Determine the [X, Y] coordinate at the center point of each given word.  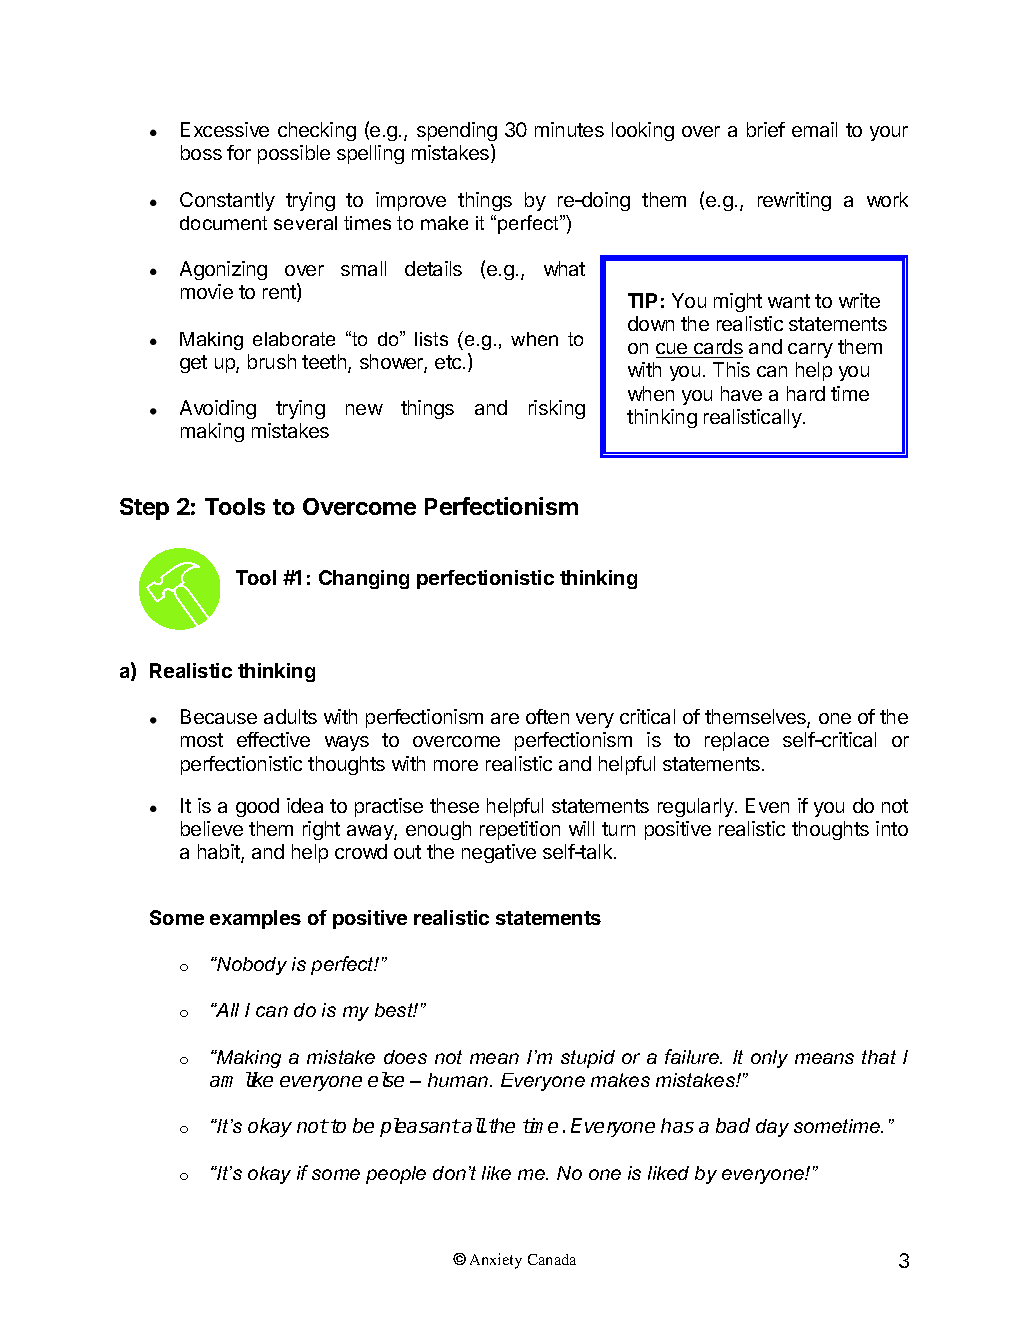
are [505, 718]
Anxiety [496, 1261]
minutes [569, 129]
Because [219, 716]
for [239, 152]
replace [737, 741]
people [396, 1175]
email [814, 129]
